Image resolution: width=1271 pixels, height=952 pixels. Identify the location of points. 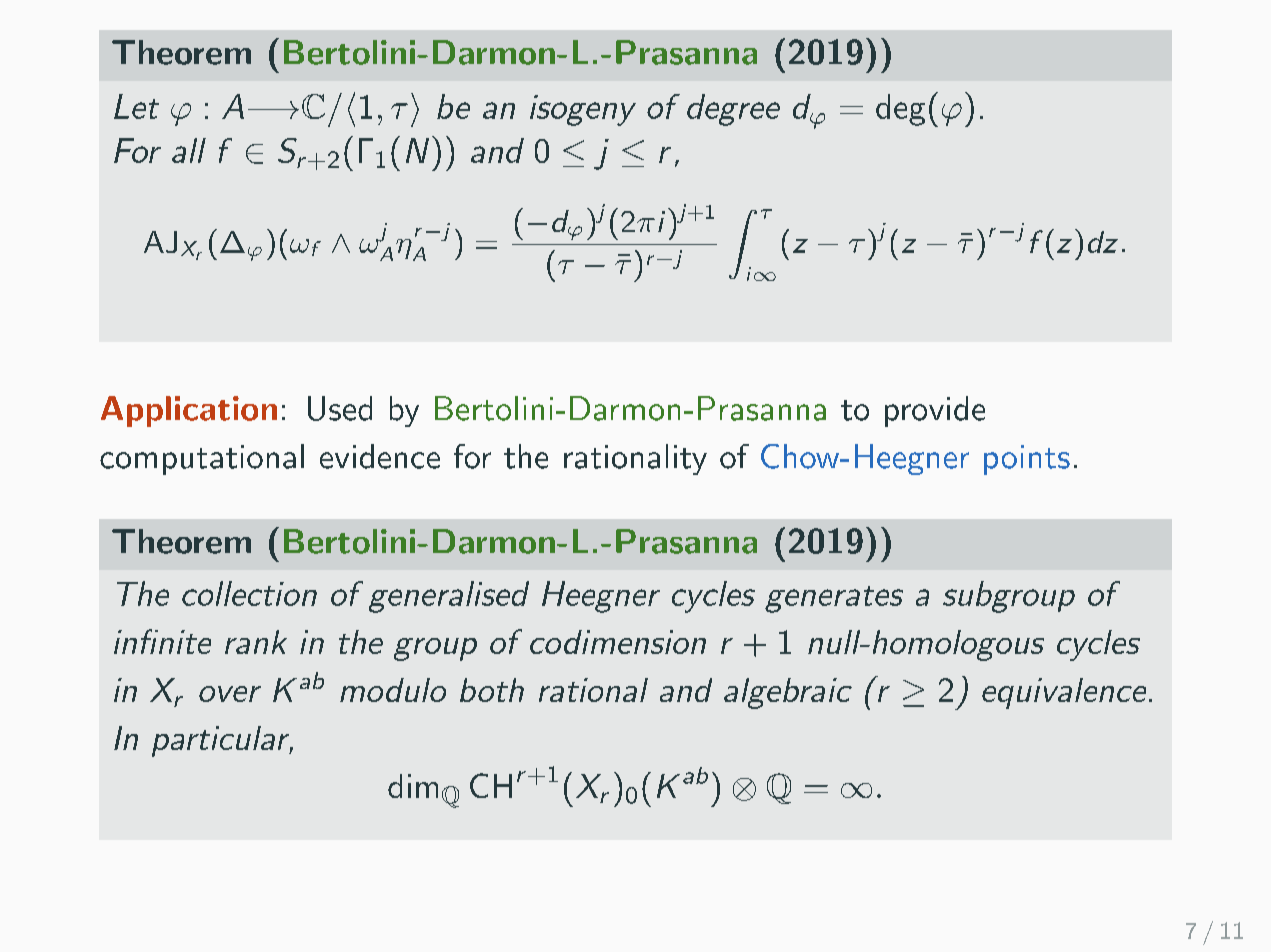
(1027, 460).
